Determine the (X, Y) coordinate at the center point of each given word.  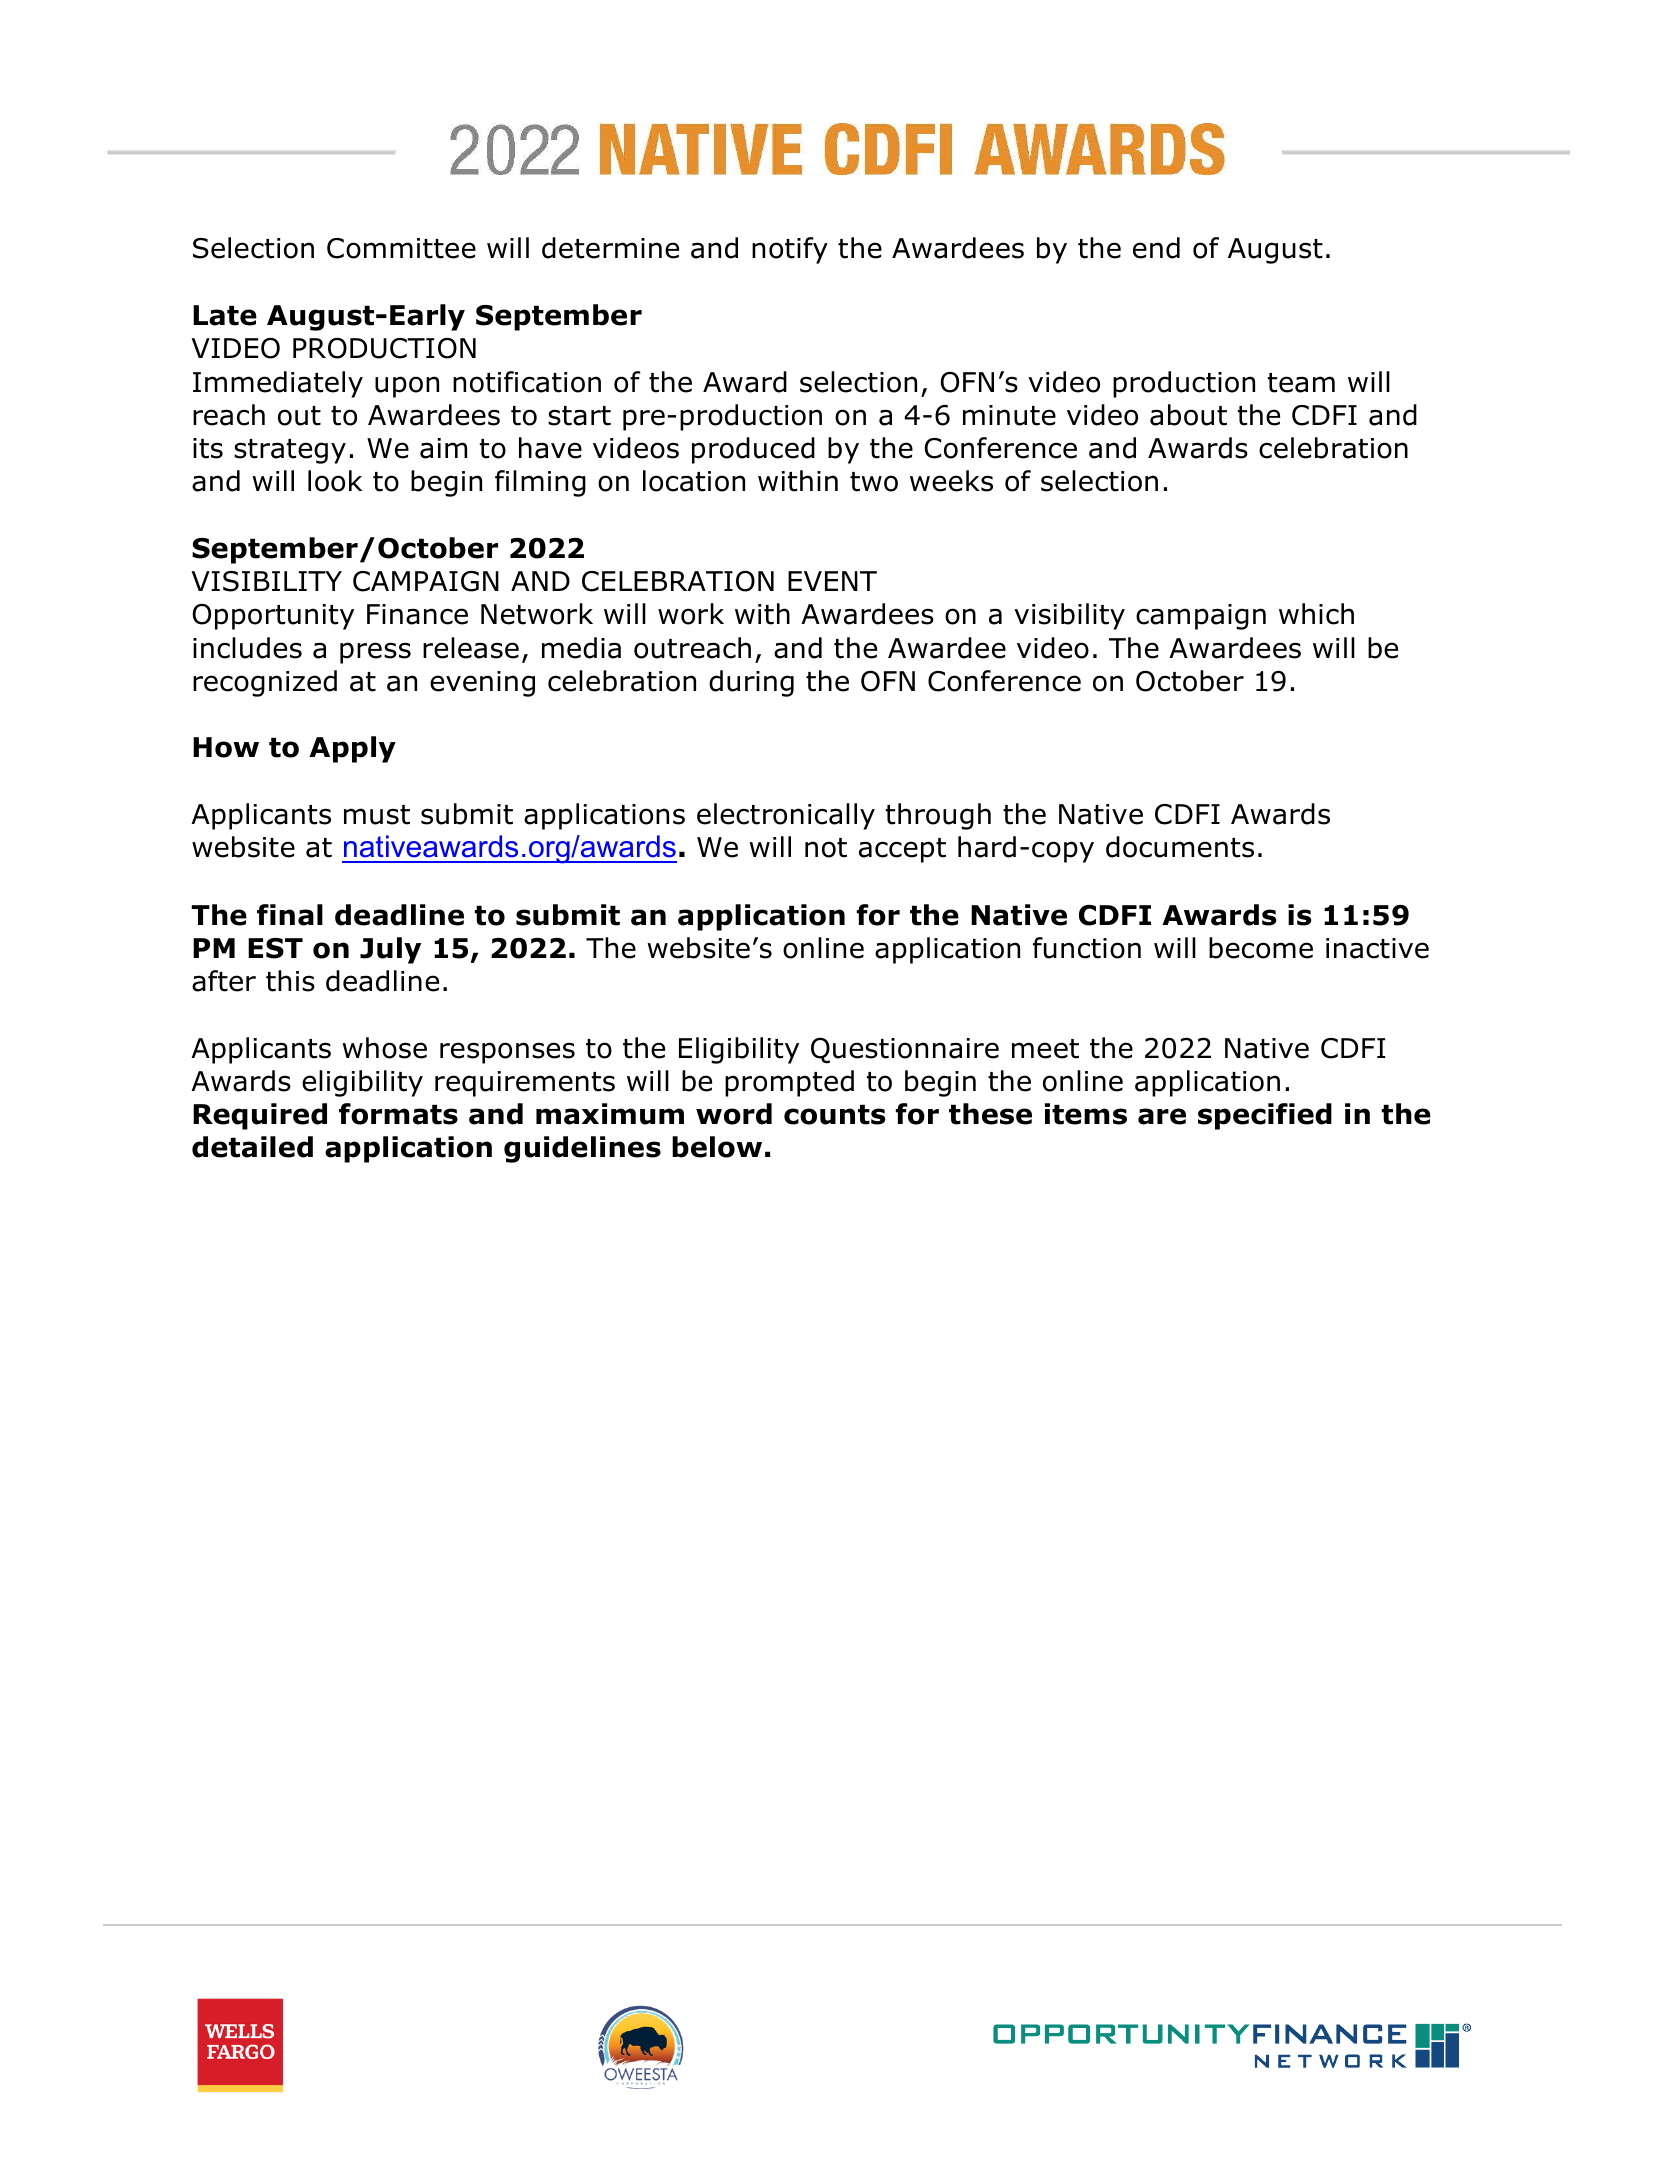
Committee (401, 248)
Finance (417, 614)
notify (790, 250)
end (1156, 248)
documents (1180, 847)
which (1316, 614)
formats (398, 1114)
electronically (786, 816)
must (377, 815)
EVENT (832, 581)
